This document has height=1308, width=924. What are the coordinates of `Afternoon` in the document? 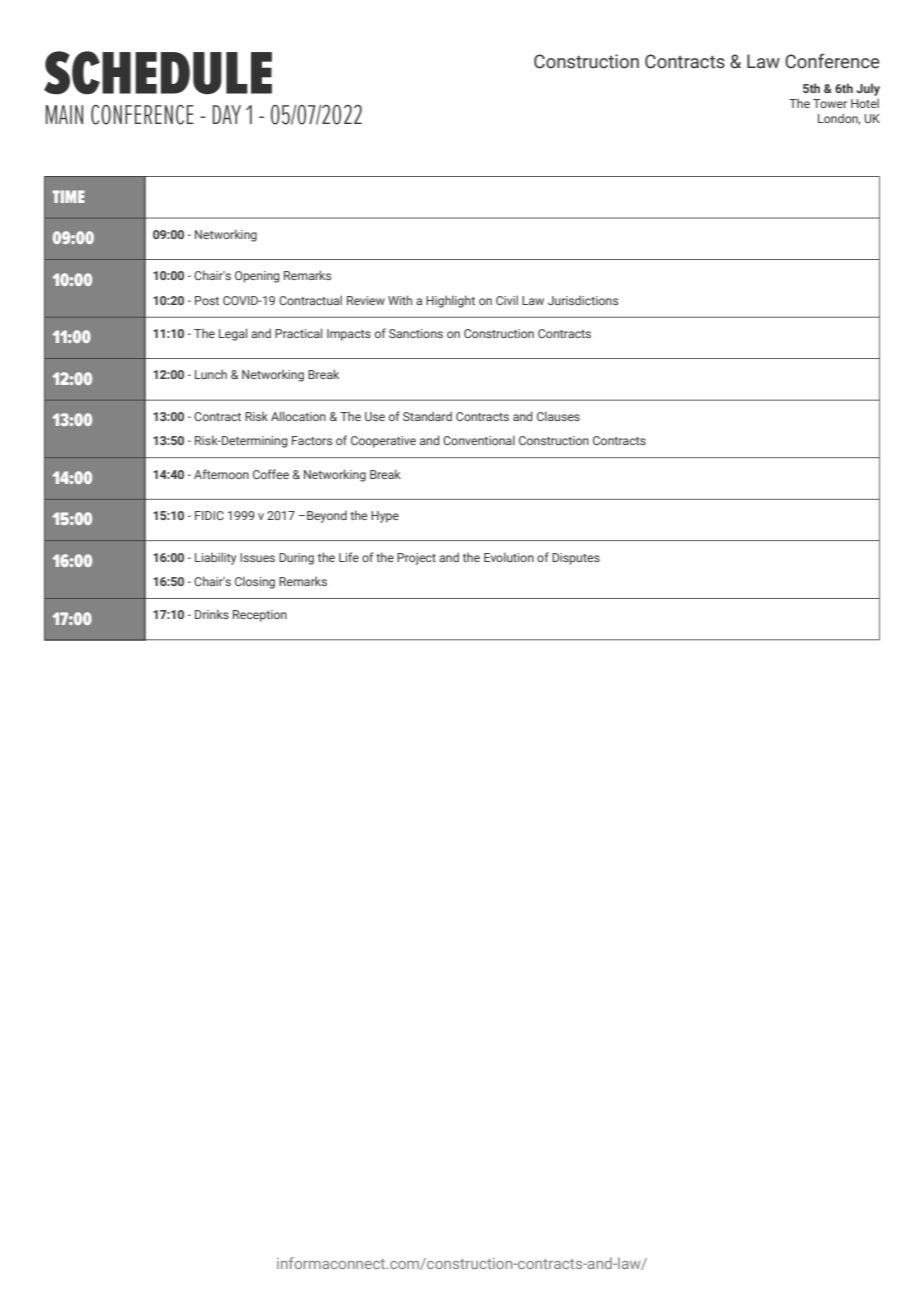 It's located at (221, 474).
